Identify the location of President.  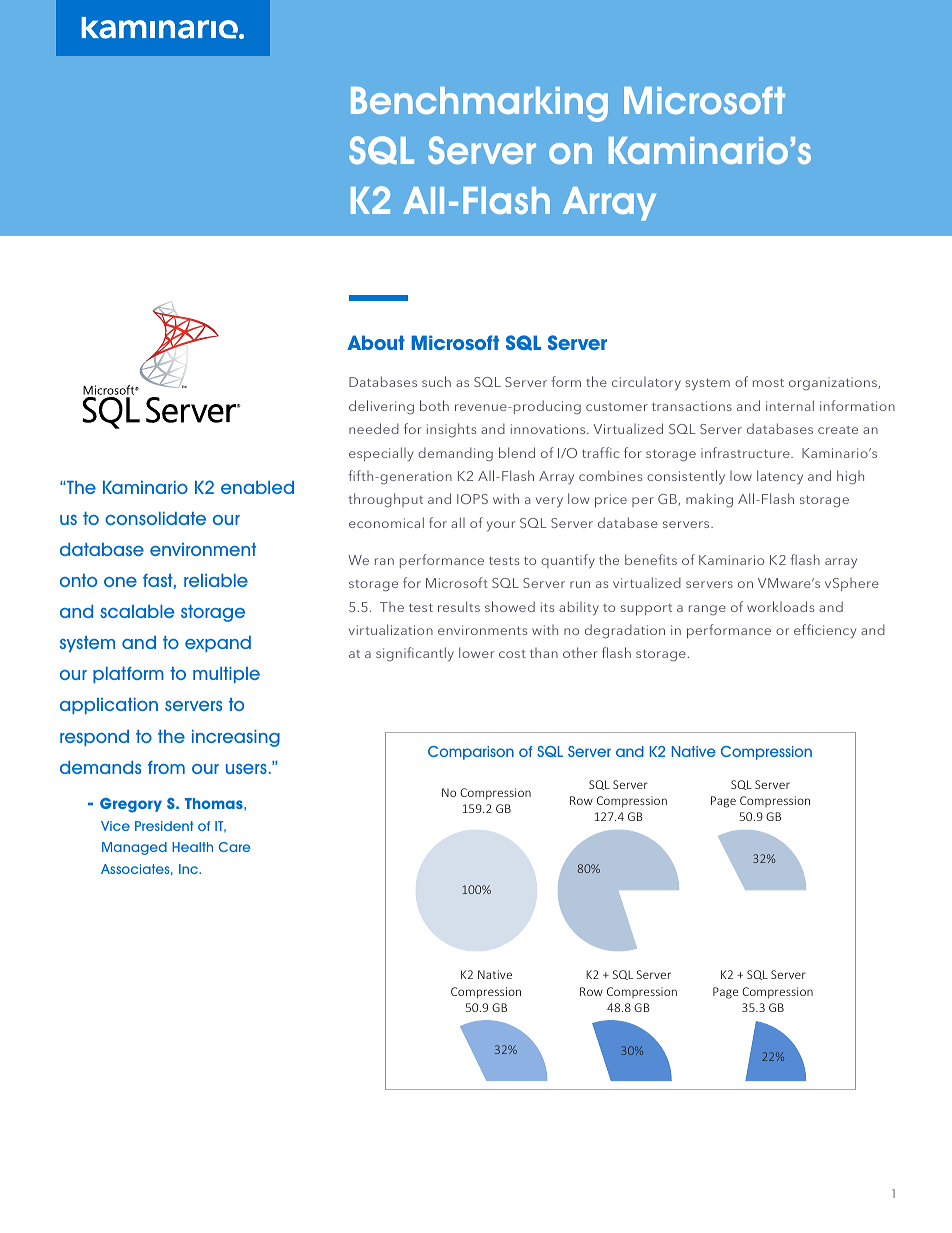
(164, 826).
